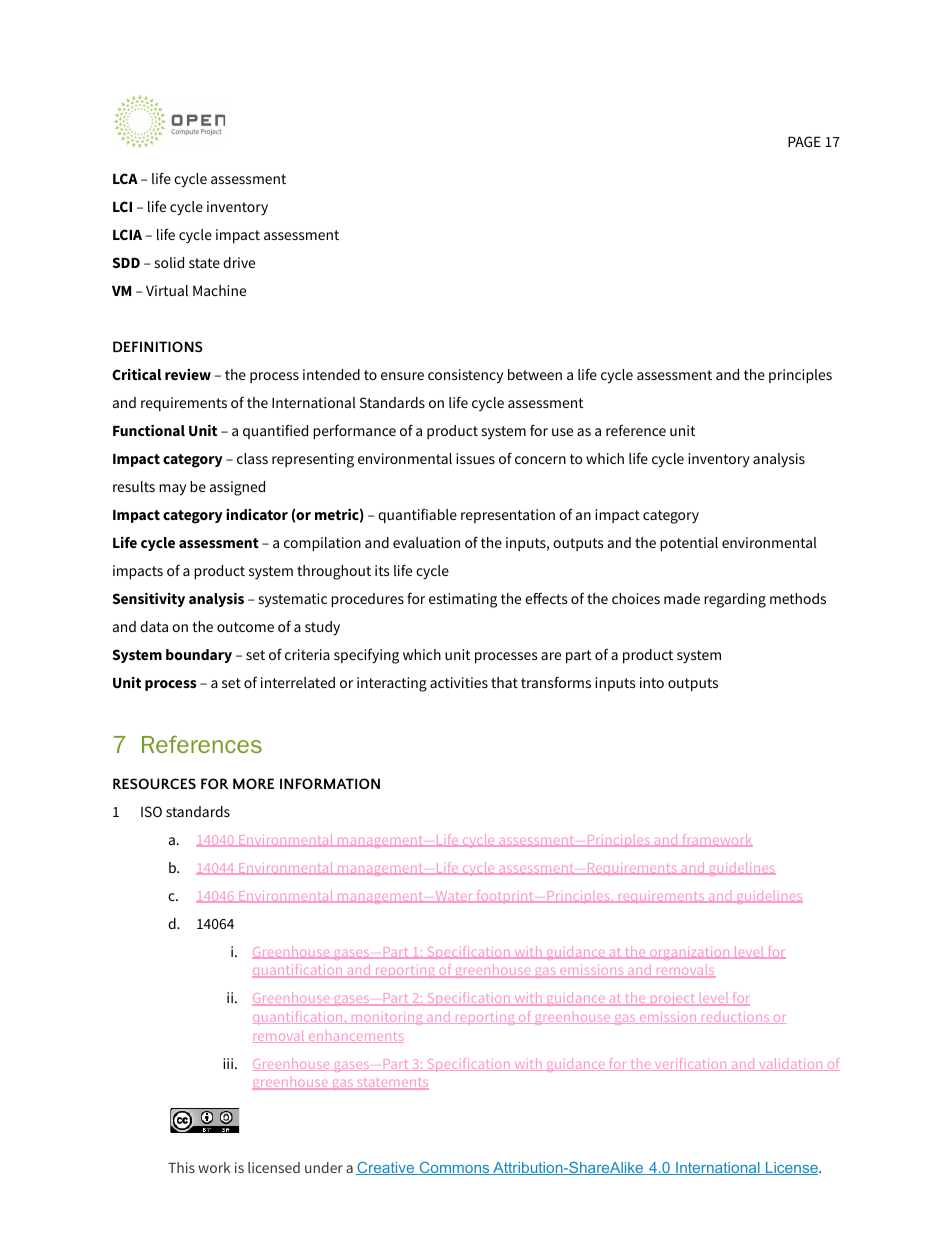 The width and height of the document is (952, 1233). Describe the element at coordinates (804, 141) in the document. I see `PAGE` at that location.
